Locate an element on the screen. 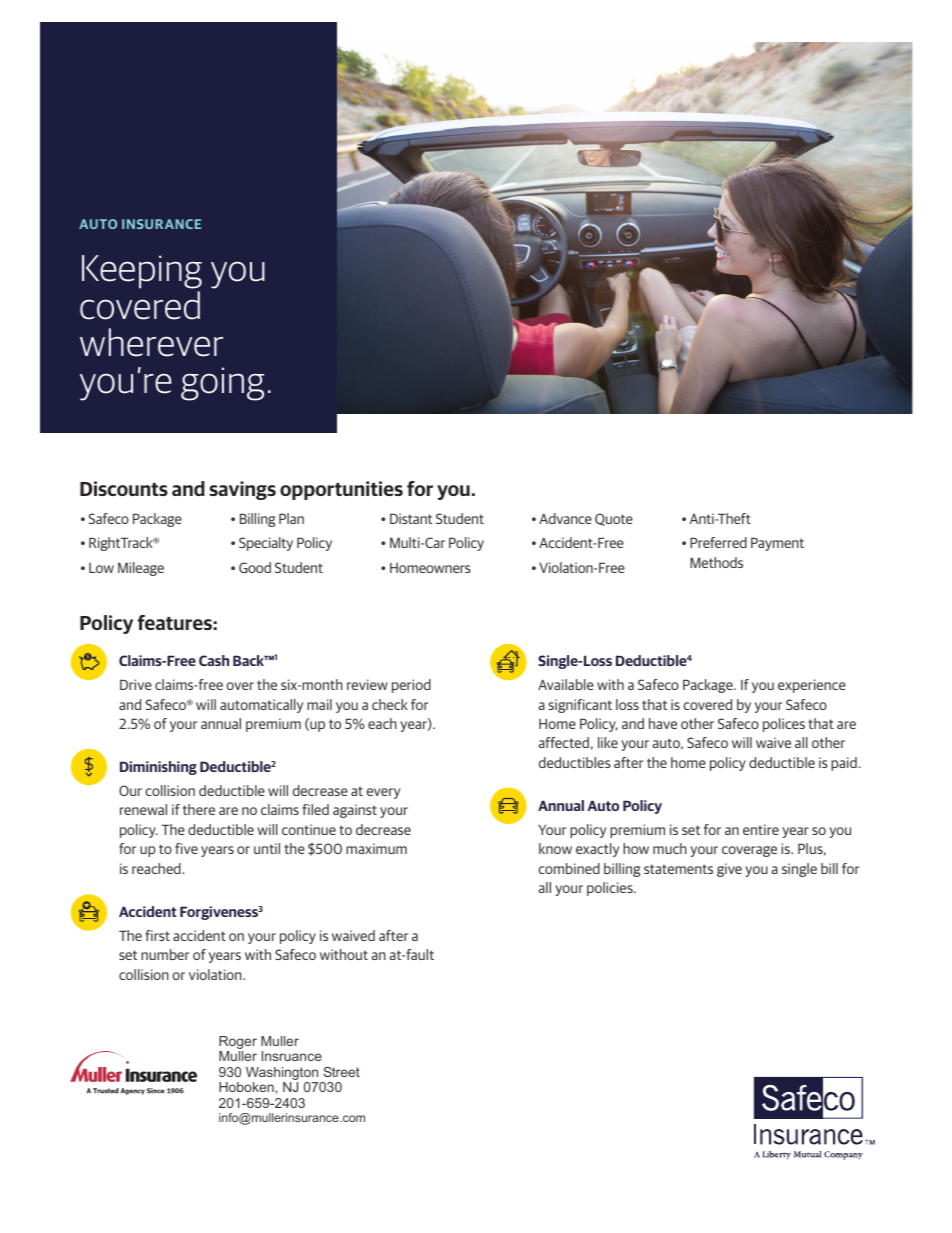  Distant is located at coordinates (411, 518).
